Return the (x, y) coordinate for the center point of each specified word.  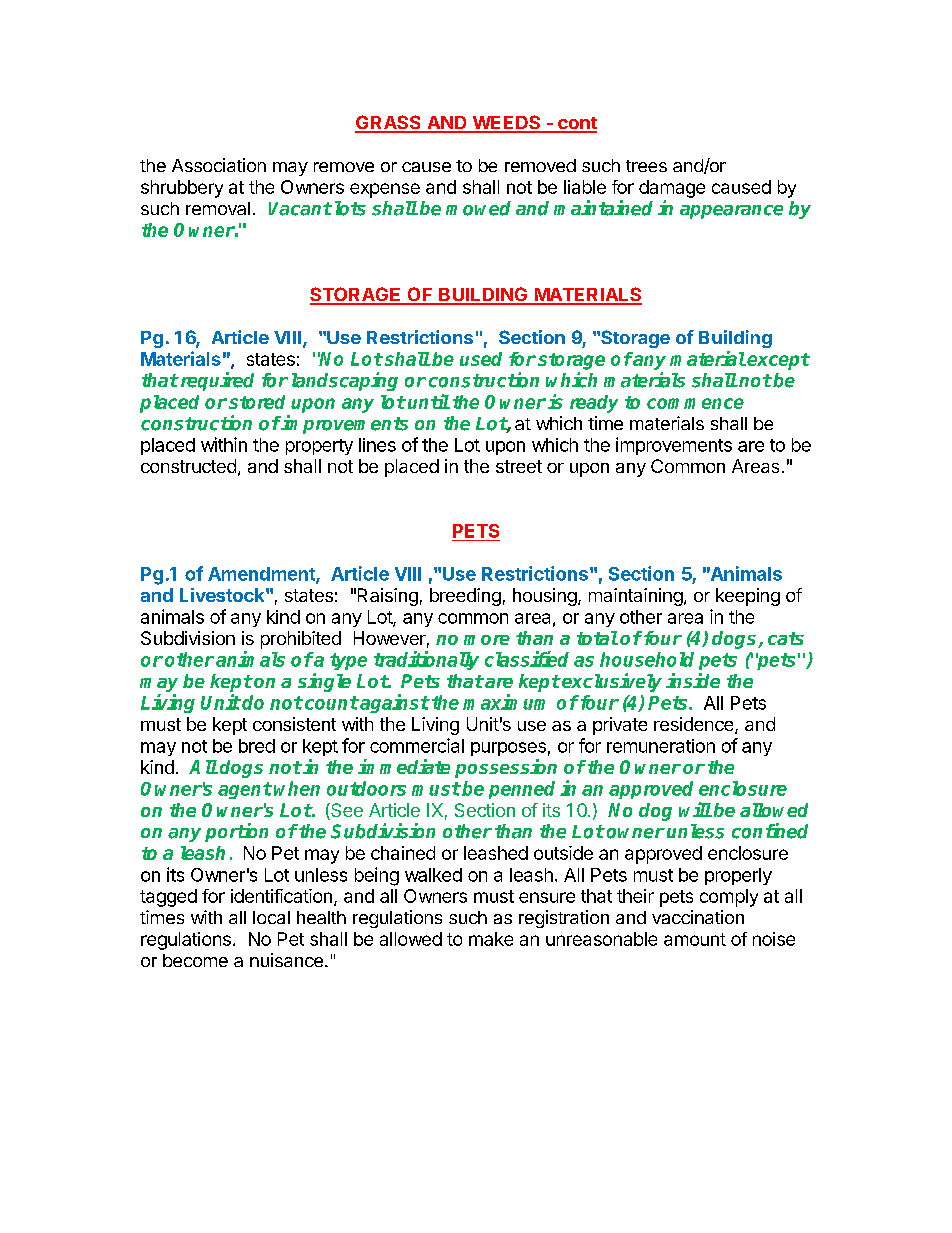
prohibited (301, 640)
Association (219, 165)
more (487, 640)
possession (506, 768)
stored (257, 402)
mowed (478, 208)
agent (245, 790)
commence (695, 403)
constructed (188, 466)
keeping (748, 597)
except (778, 361)
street (519, 466)
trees (646, 166)
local (271, 917)
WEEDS (506, 123)
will (695, 809)
